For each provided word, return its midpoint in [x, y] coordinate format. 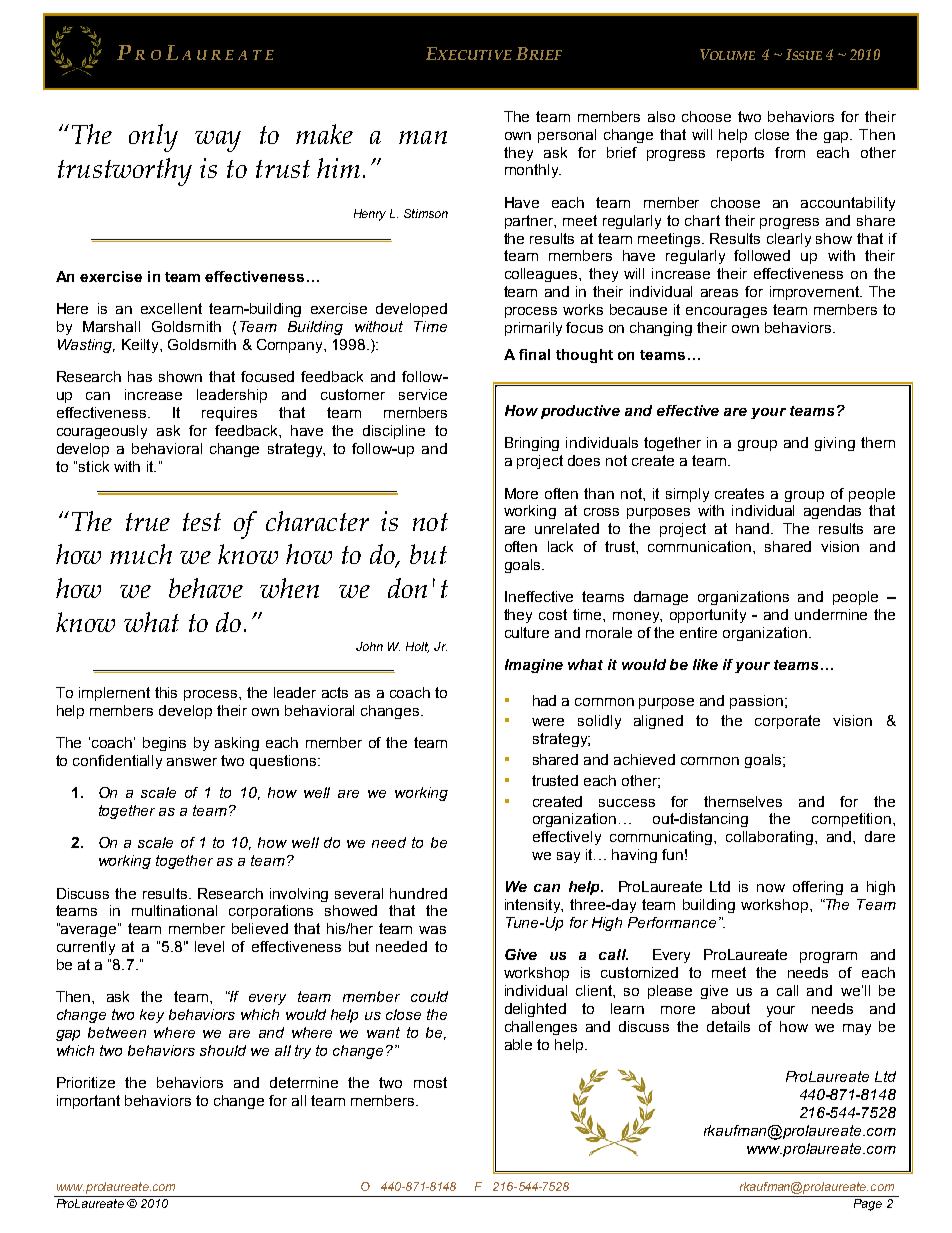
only [153, 138]
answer [192, 762]
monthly [533, 171]
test [202, 522]
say [568, 857]
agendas [832, 512]
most [430, 1082]
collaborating [771, 838]
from [790, 152]
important [88, 1102]
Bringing [532, 444]
